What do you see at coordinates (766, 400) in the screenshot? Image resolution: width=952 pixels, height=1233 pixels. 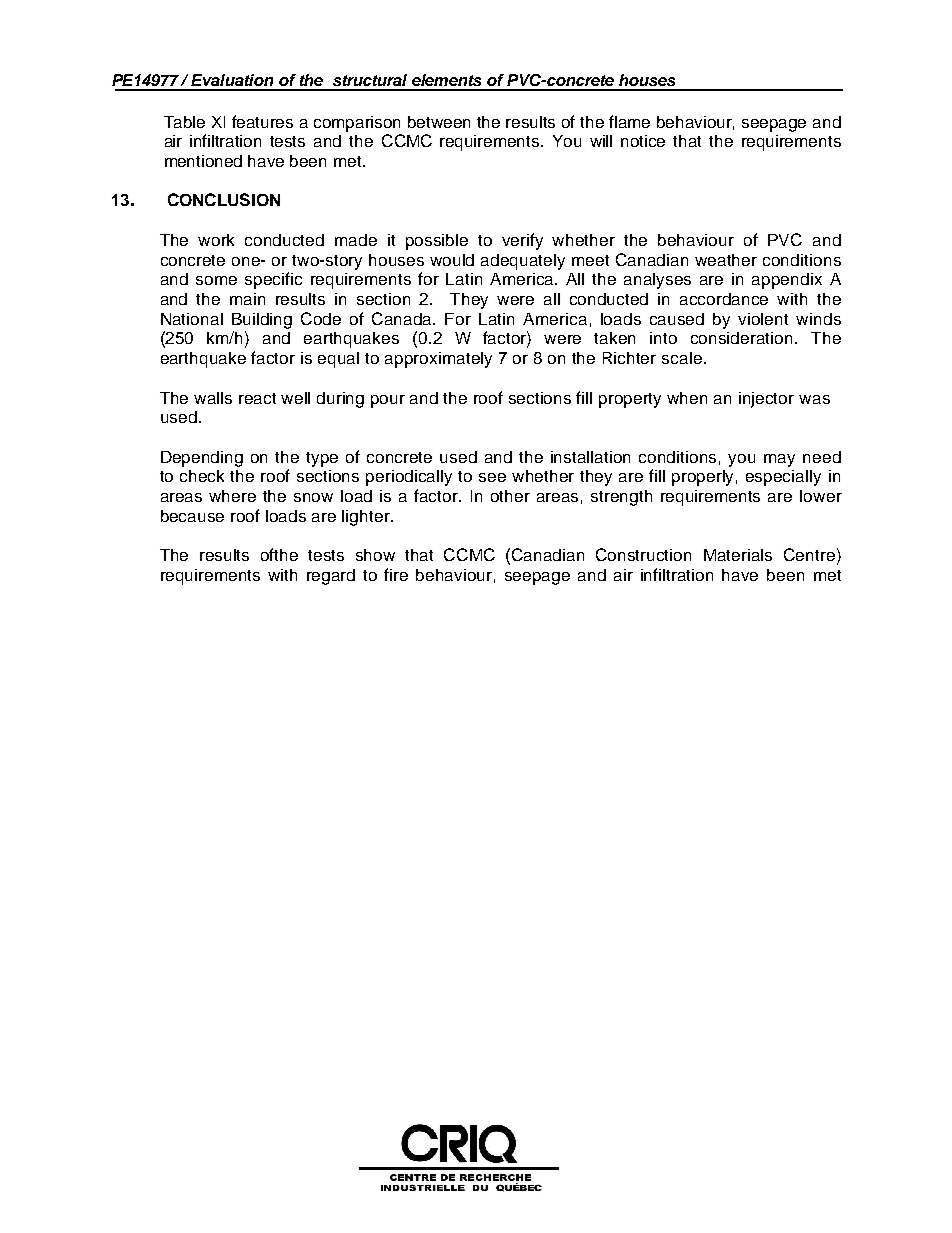 I see `injector` at bounding box center [766, 400].
